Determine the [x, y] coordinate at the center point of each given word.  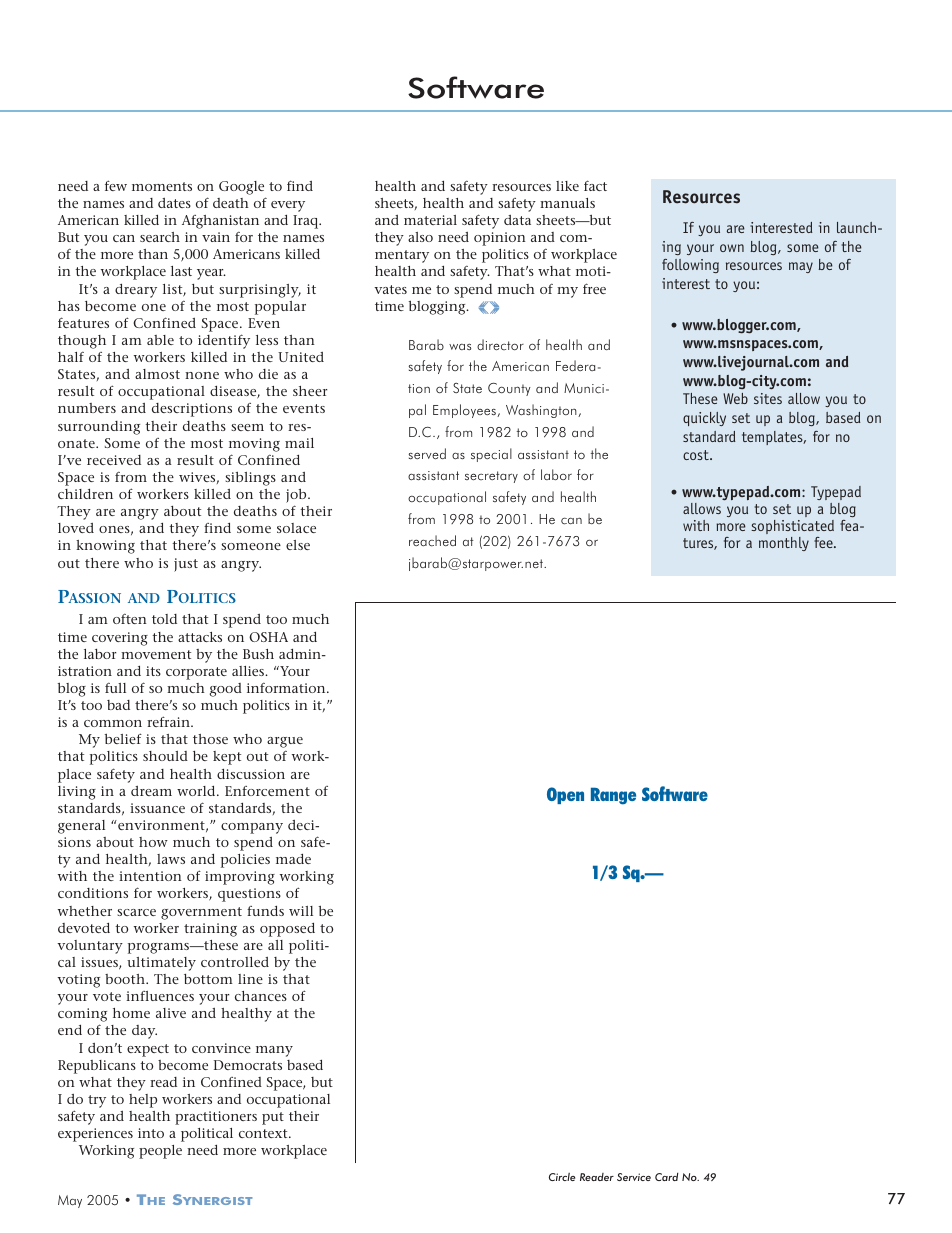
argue [285, 742]
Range [613, 796]
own [732, 248]
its [153, 671]
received [114, 460]
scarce [136, 912]
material [430, 220]
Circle [562, 1177]
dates [174, 203]
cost [697, 455]
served [427, 453]
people [160, 1152]
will [301, 911]
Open [565, 795]
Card [667, 1177]
